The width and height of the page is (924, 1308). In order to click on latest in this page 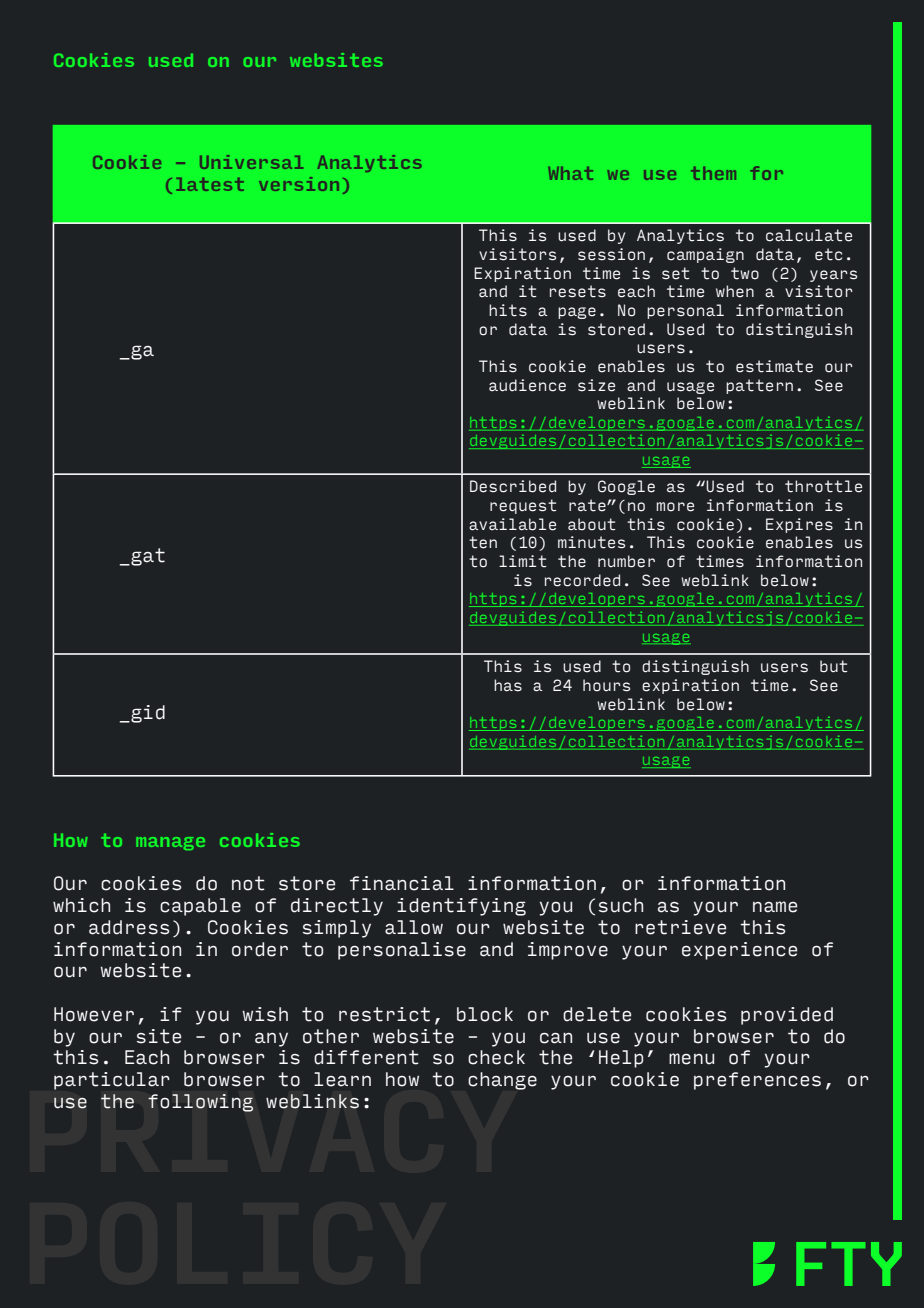, I will do `click(210, 184)`.
